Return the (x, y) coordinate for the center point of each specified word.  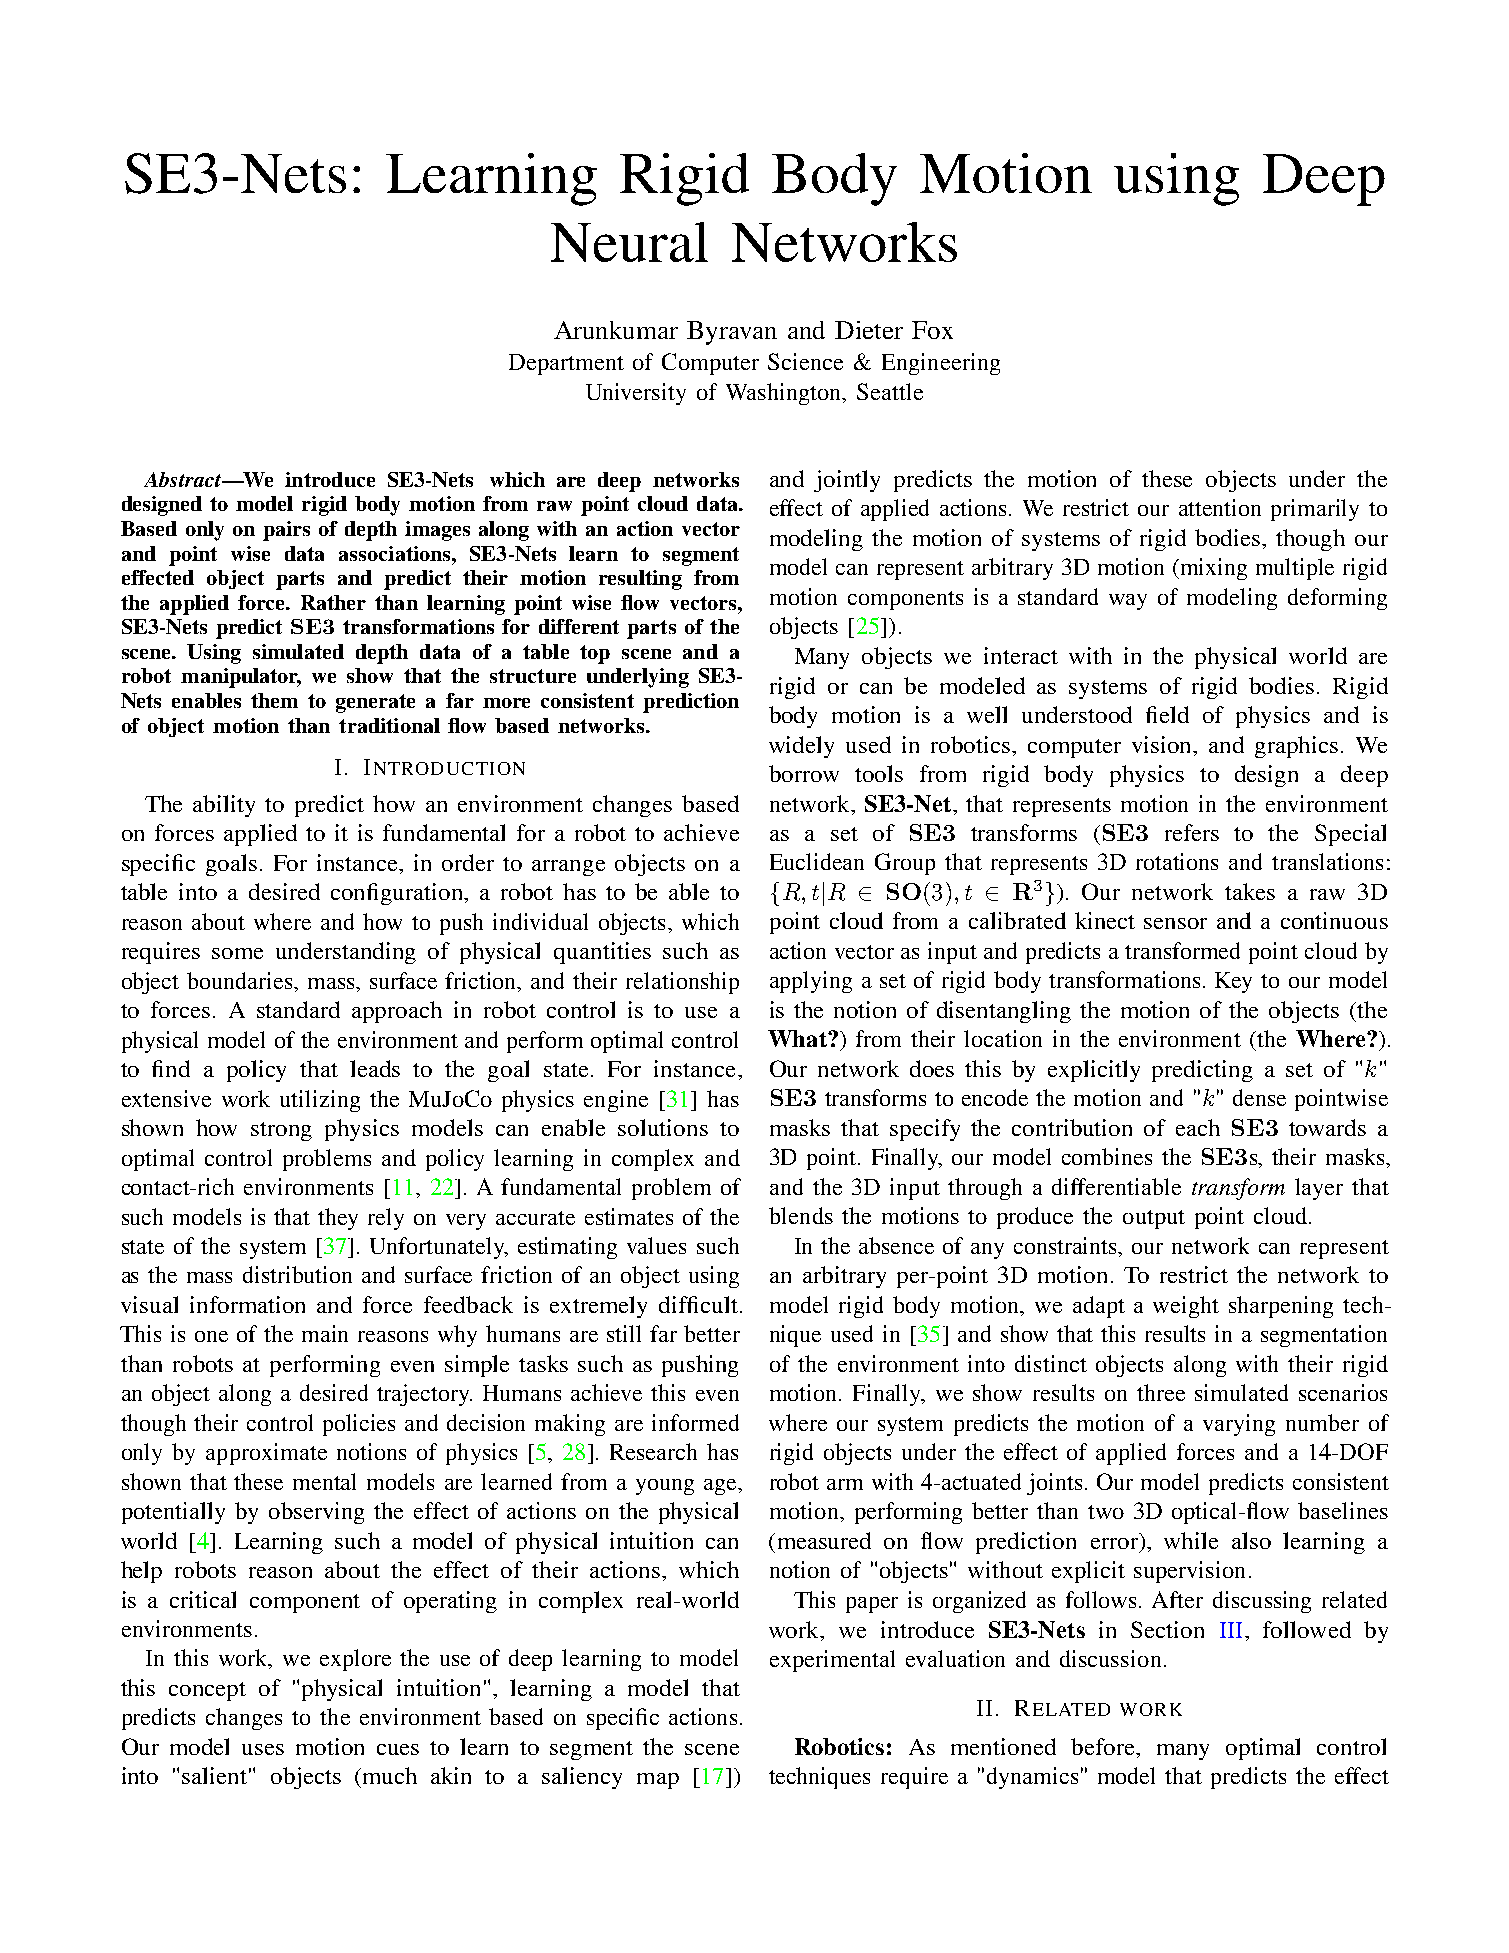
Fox (932, 330)
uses (263, 1749)
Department (566, 364)
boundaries (241, 980)
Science (805, 361)
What (798, 1038)
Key (1233, 982)
